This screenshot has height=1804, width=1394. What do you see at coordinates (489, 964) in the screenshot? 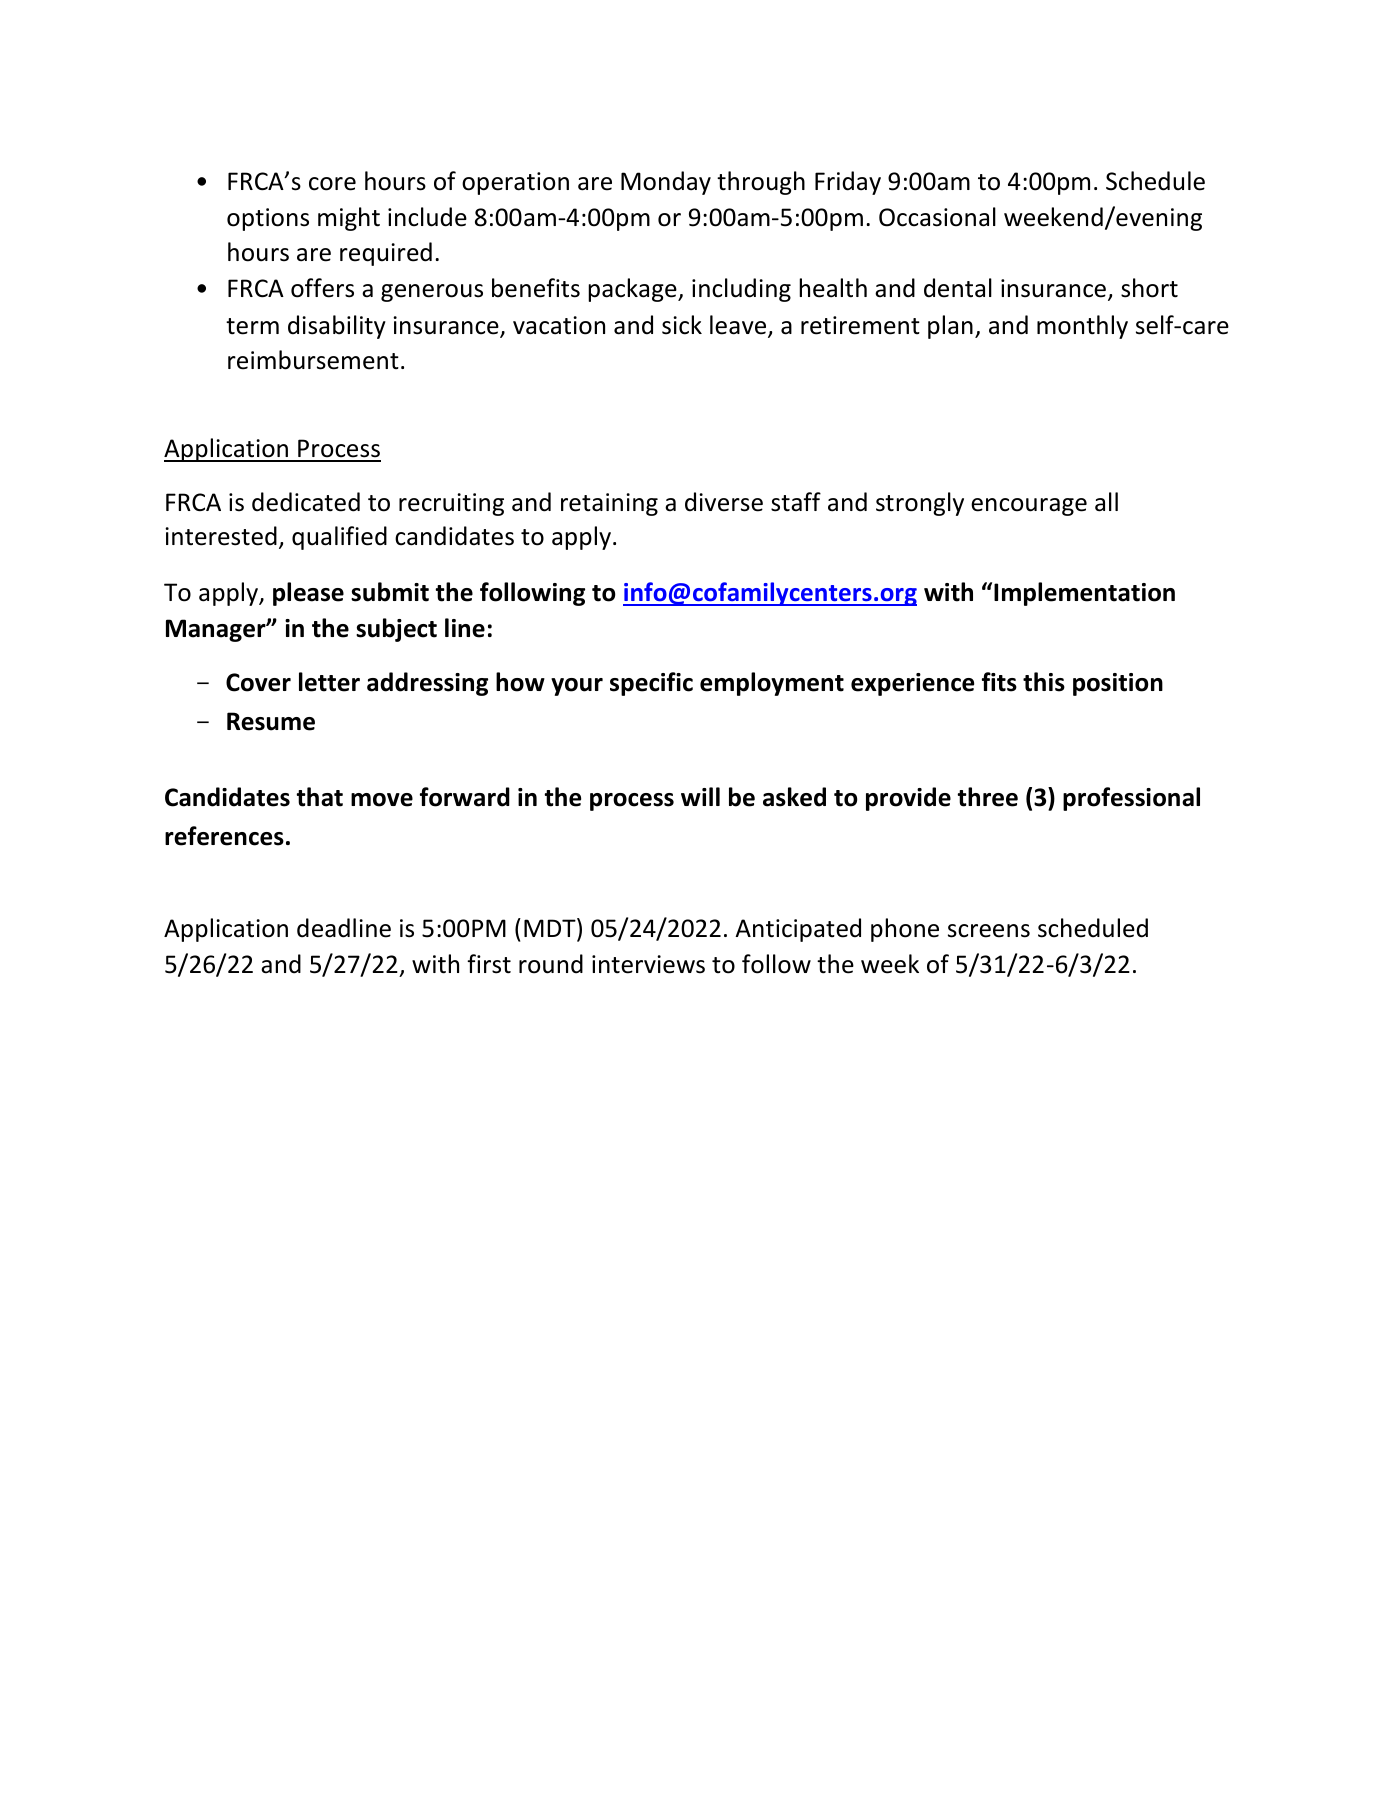
I see `first` at bounding box center [489, 964].
